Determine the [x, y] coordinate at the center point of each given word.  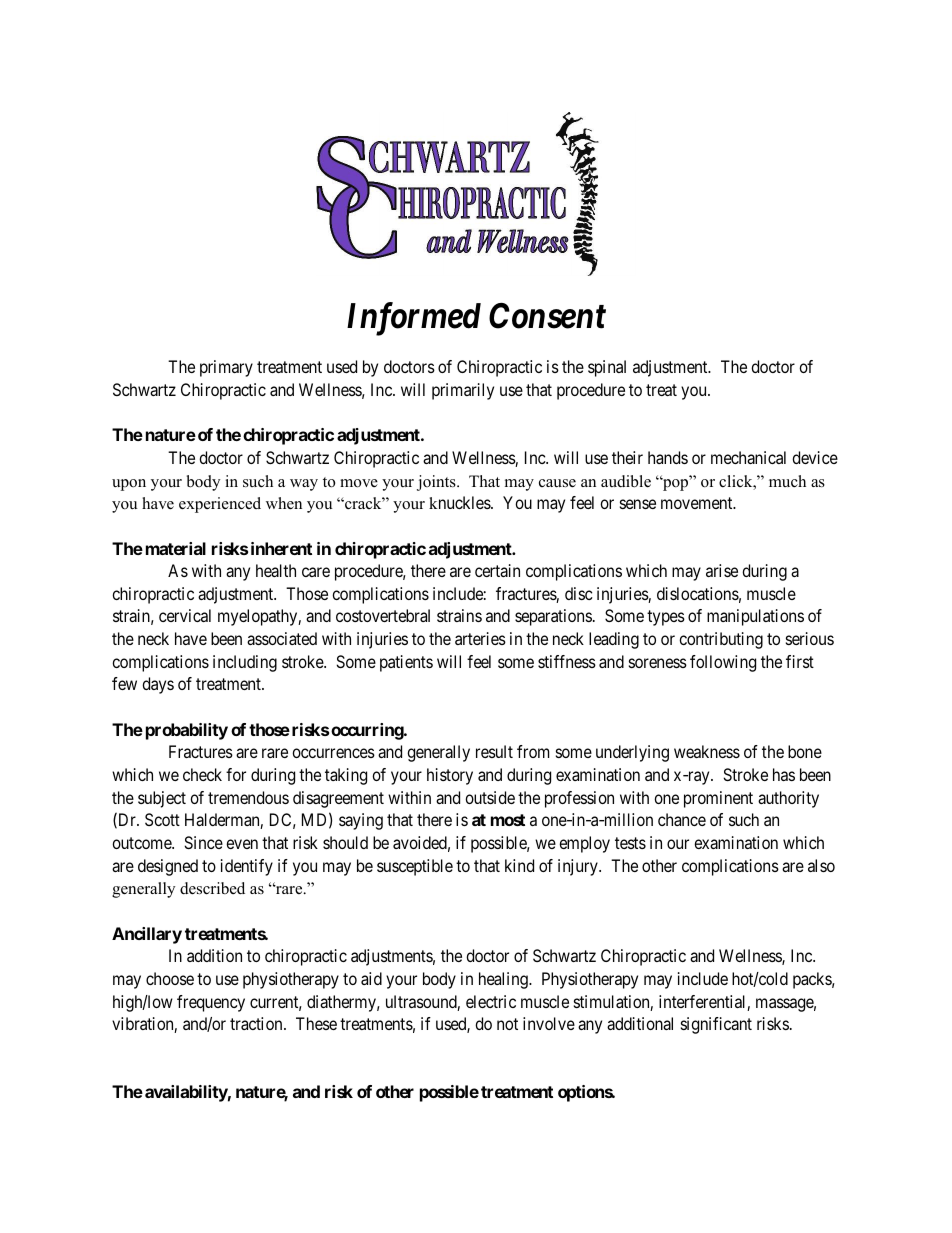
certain [497, 570]
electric [491, 1001]
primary [226, 368]
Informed [414, 319]
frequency [211, 1003]
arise [722, 570]
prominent [718, 799]
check [202, 774]
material [176, 548]
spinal [607, 368]
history [450, 776]
